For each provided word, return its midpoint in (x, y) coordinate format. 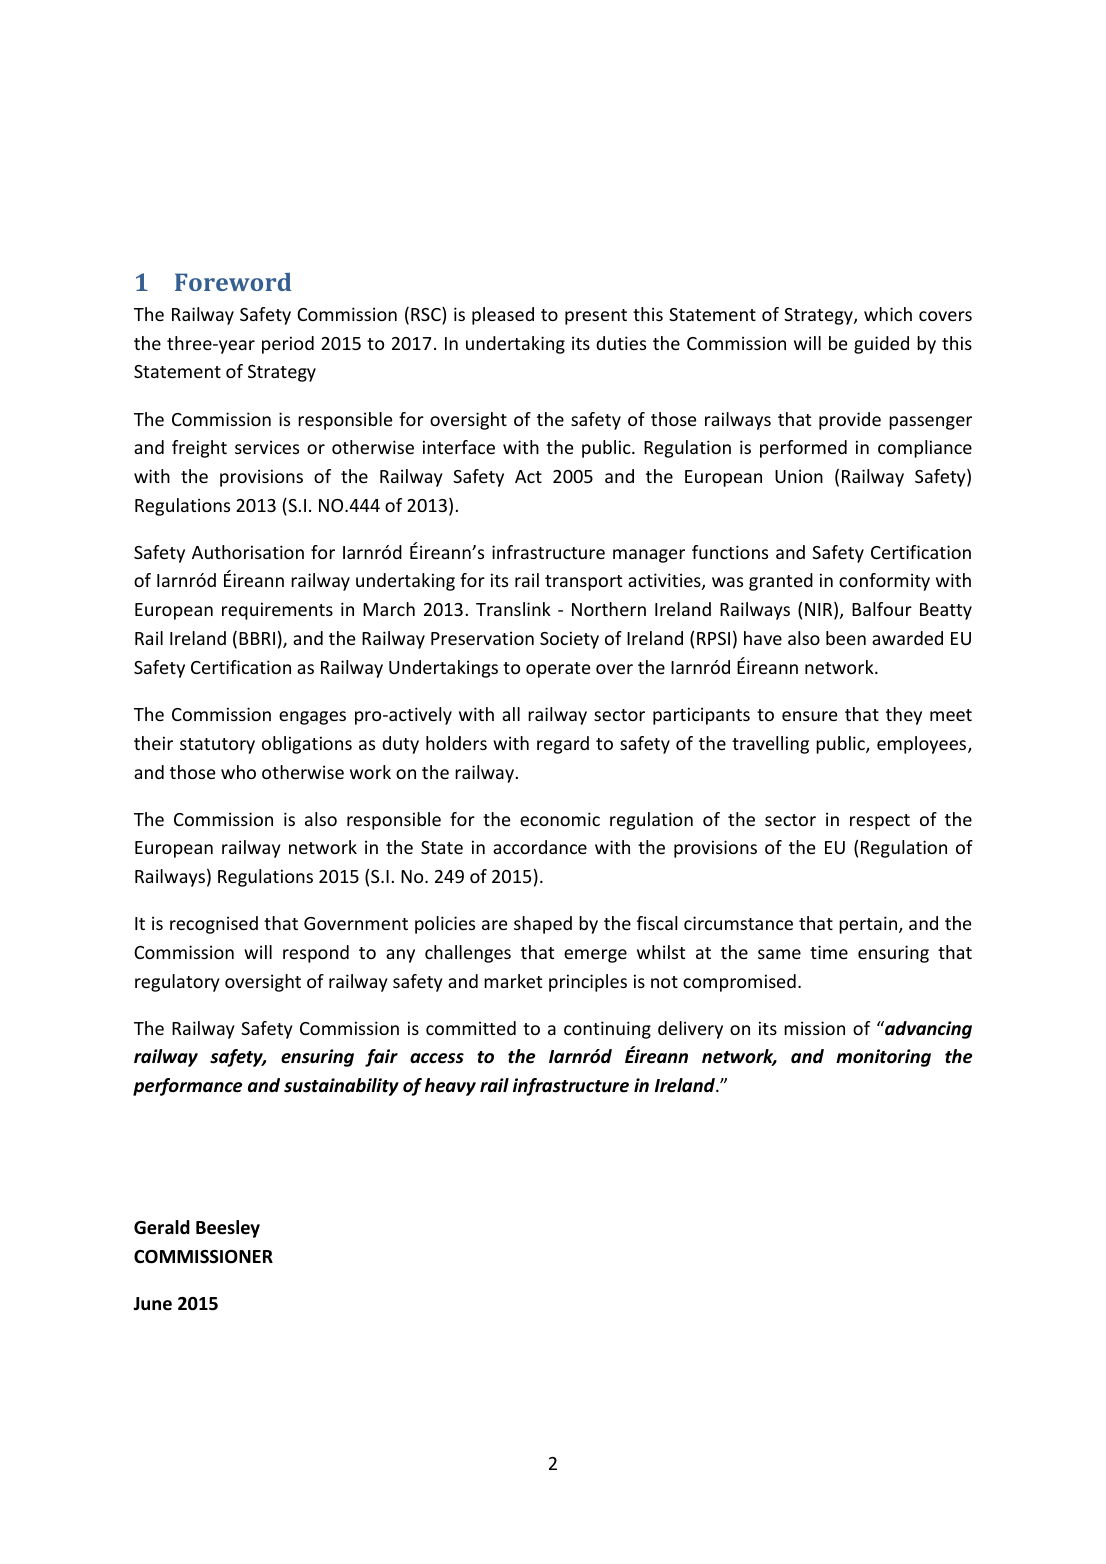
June (152, 1304)
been (846, 638)
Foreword (233, 282)
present (596, 317)
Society (569, 640)
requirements (277, 611)
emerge (595, 956)
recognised (214, 925)
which (888, 314)
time (829, 952)
